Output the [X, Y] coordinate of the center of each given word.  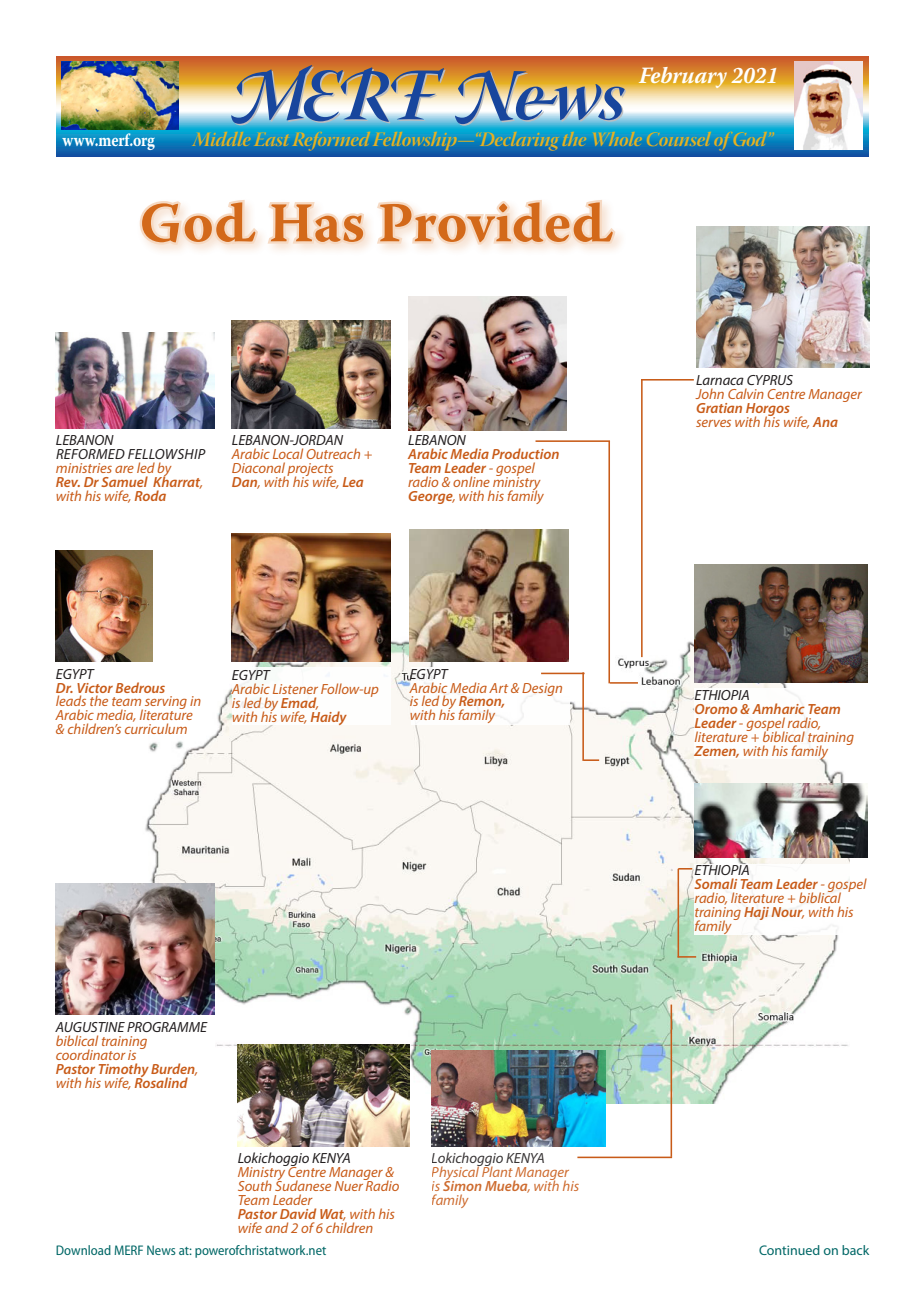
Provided [496, 222]
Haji [756, 913]
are [124, 469]
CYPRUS [770, 380]
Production [525, 453]
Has [317, 223]
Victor [95, 688]
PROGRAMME [167, 1027]
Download [83, 1250]
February [683, 77]
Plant [496, 1170]
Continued [789, 1250]
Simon [462, 1185]
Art [498, 688]
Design [542, 689]
